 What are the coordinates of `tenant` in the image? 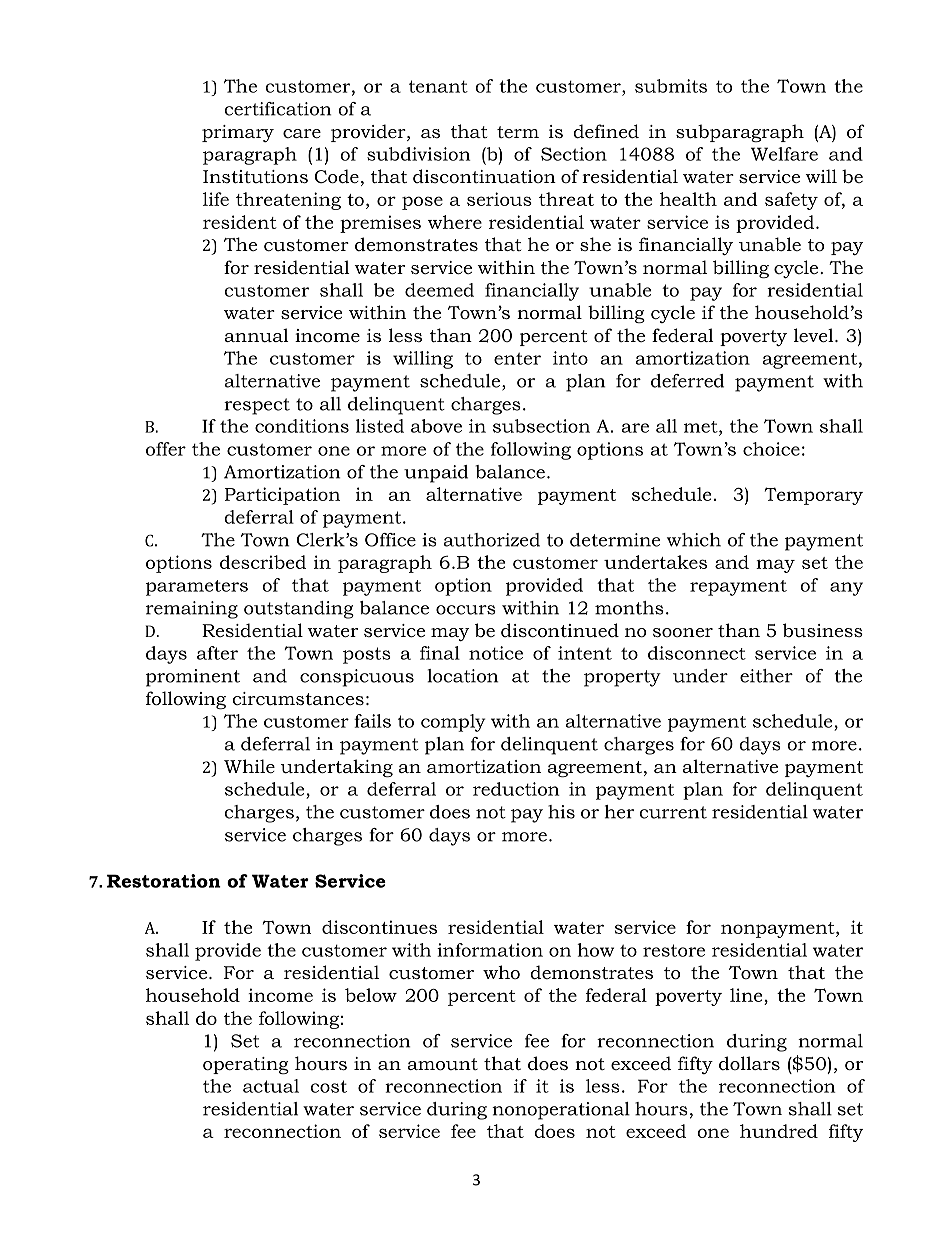 It's located at (438, 86).
